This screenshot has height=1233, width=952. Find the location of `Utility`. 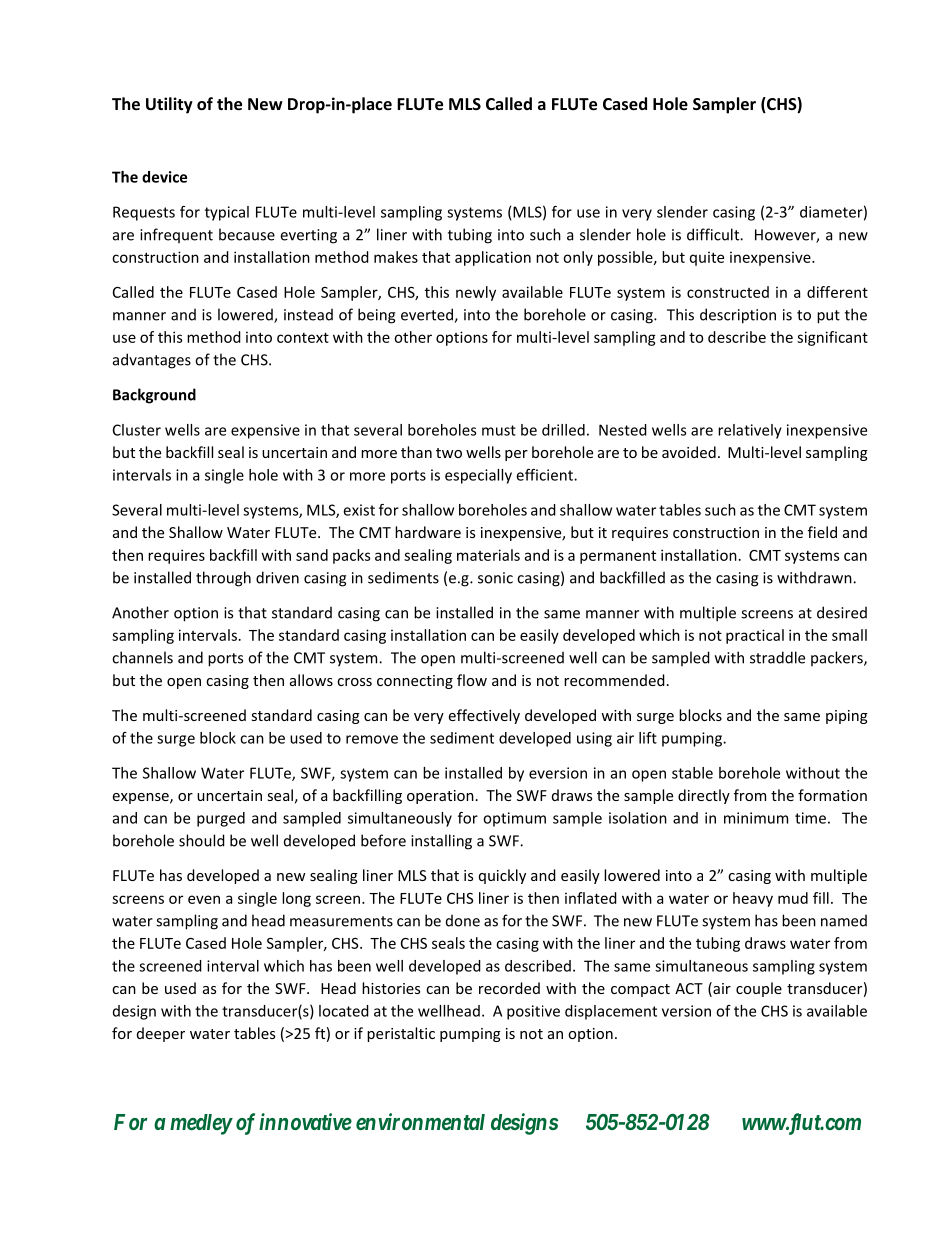

Utility is located at coordinates (169, 105).
